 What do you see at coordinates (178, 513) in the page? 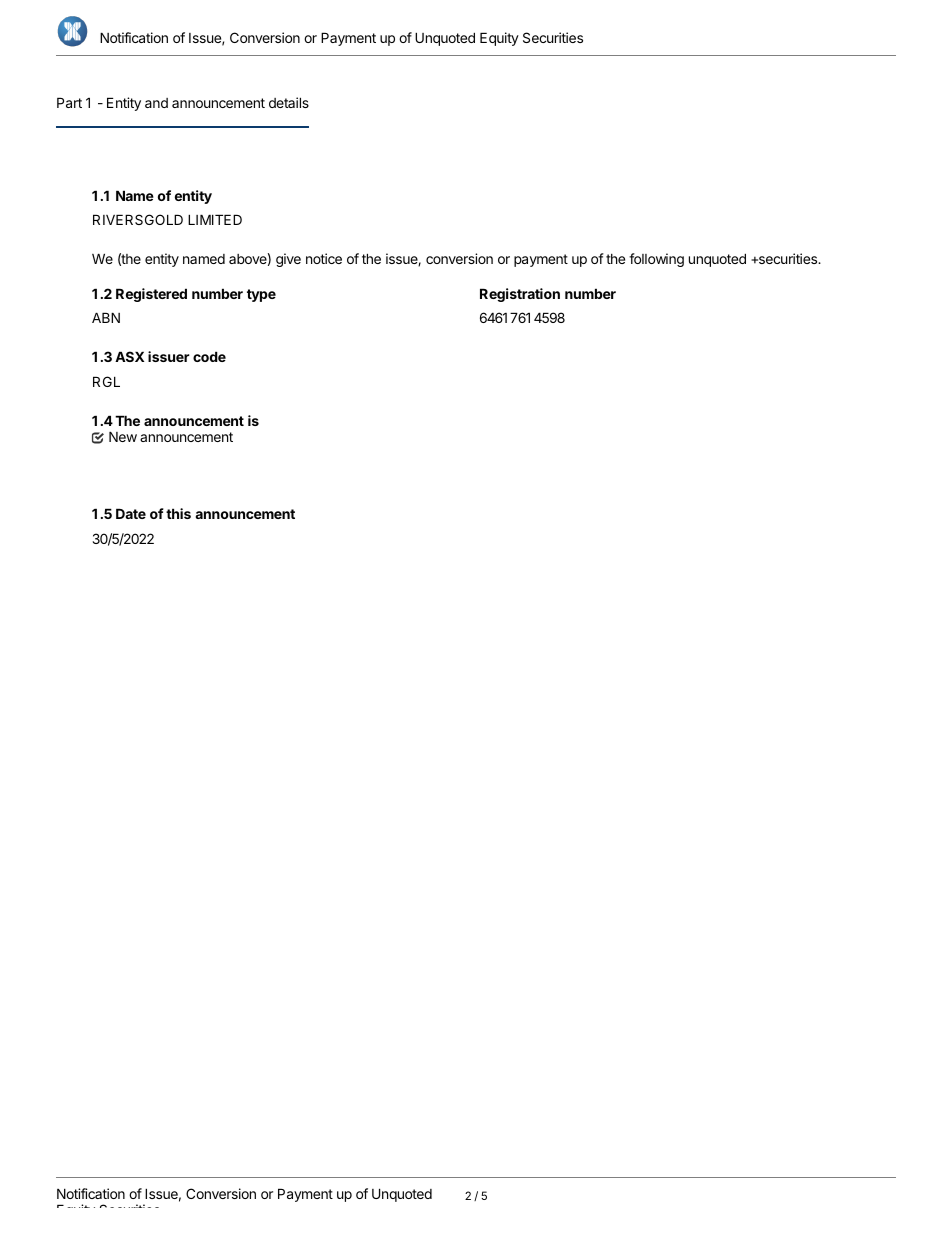
I see `this` at bounding box center [178, 513].
